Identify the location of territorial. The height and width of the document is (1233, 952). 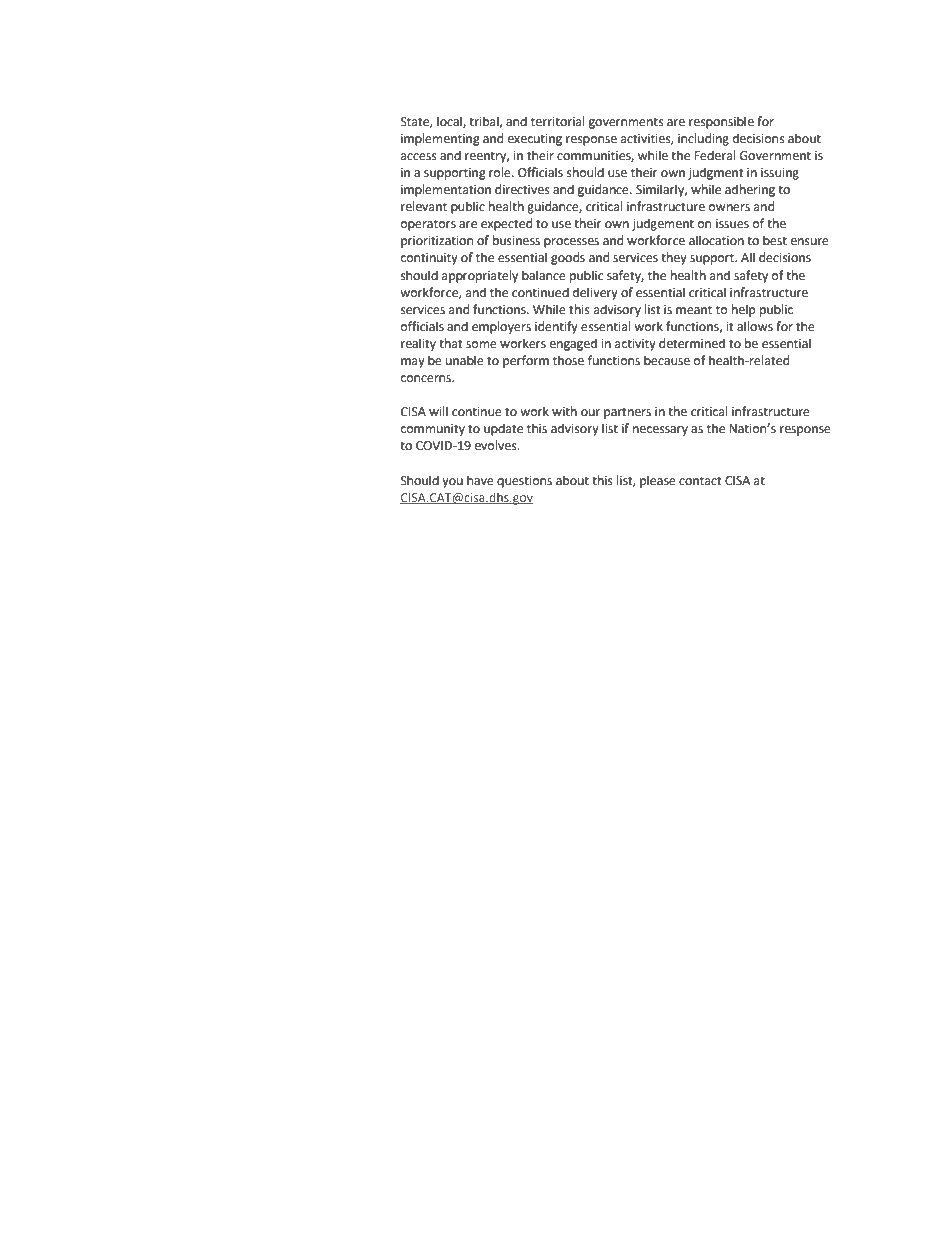
(558, 121).
